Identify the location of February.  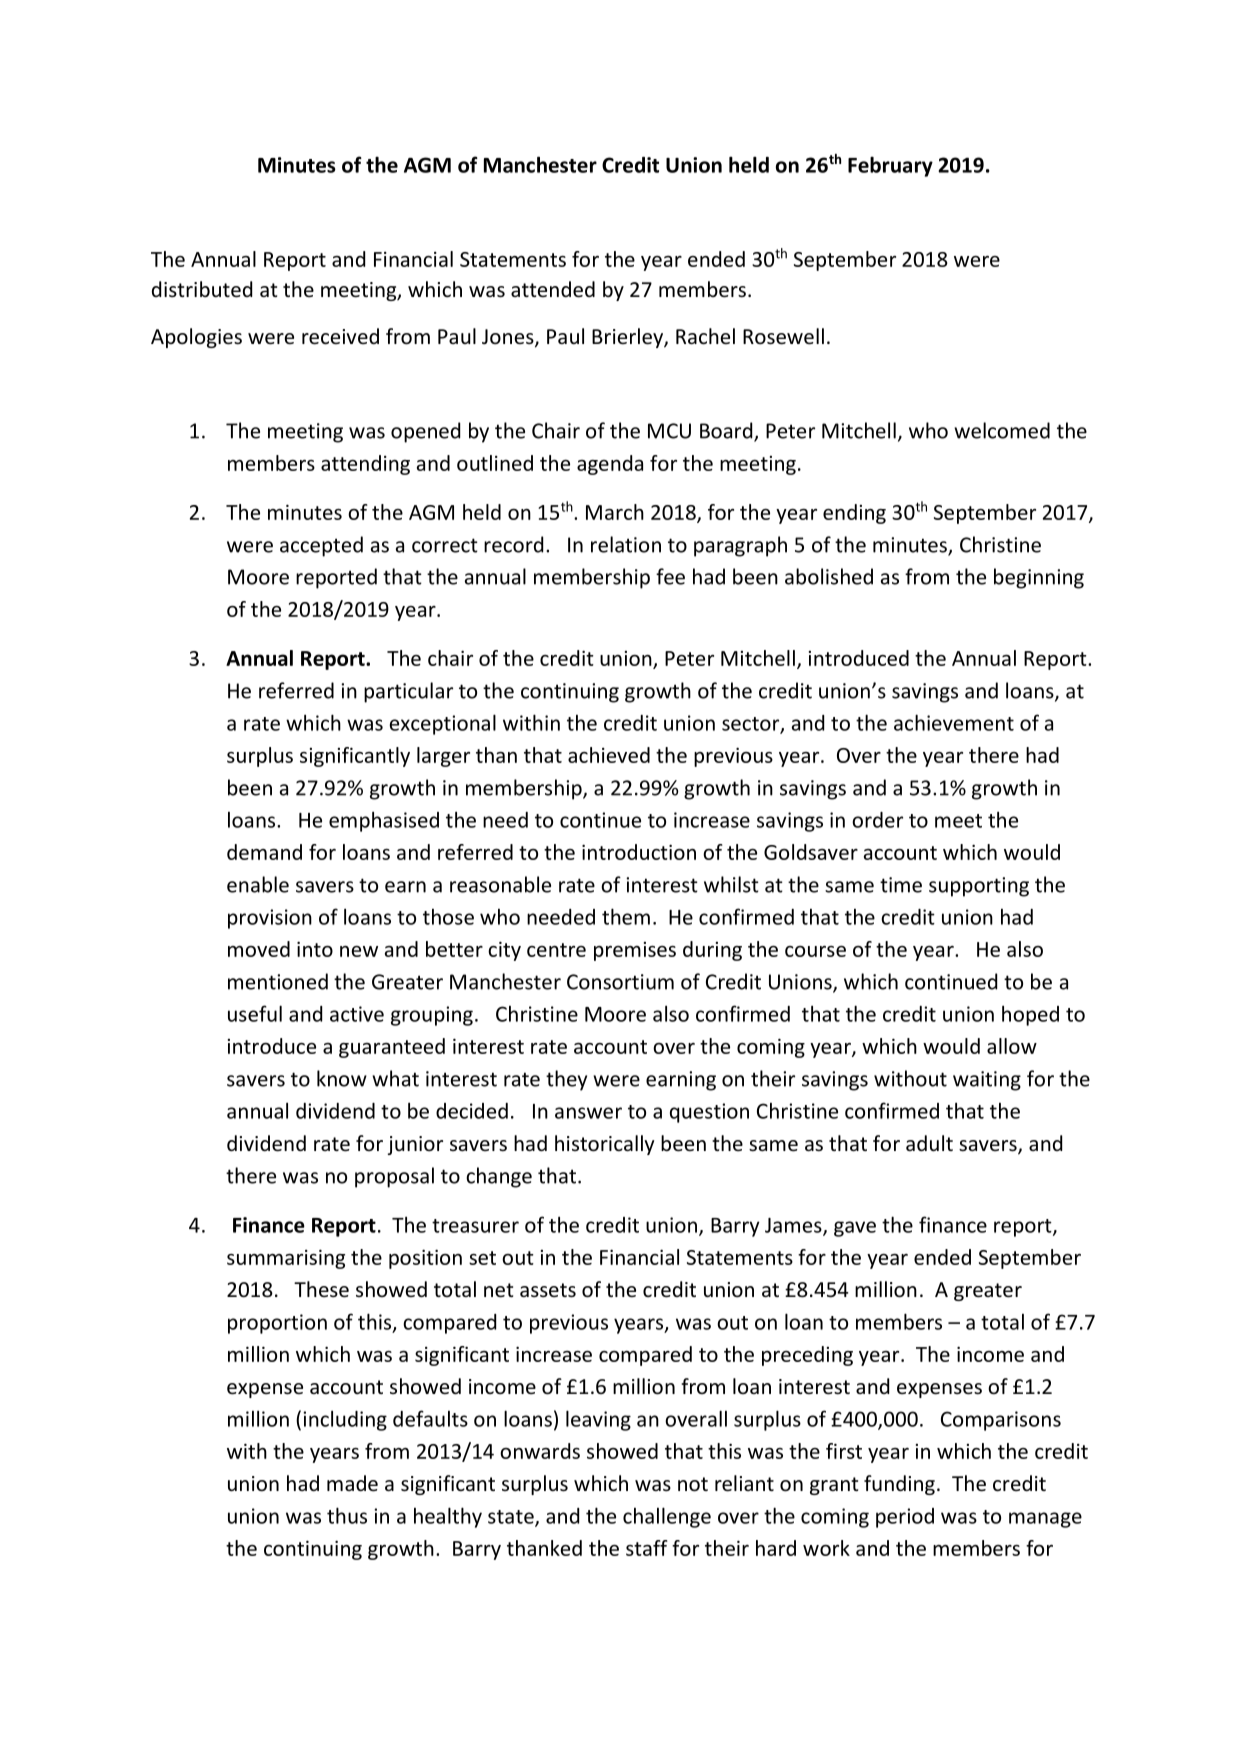
(890, 166).
